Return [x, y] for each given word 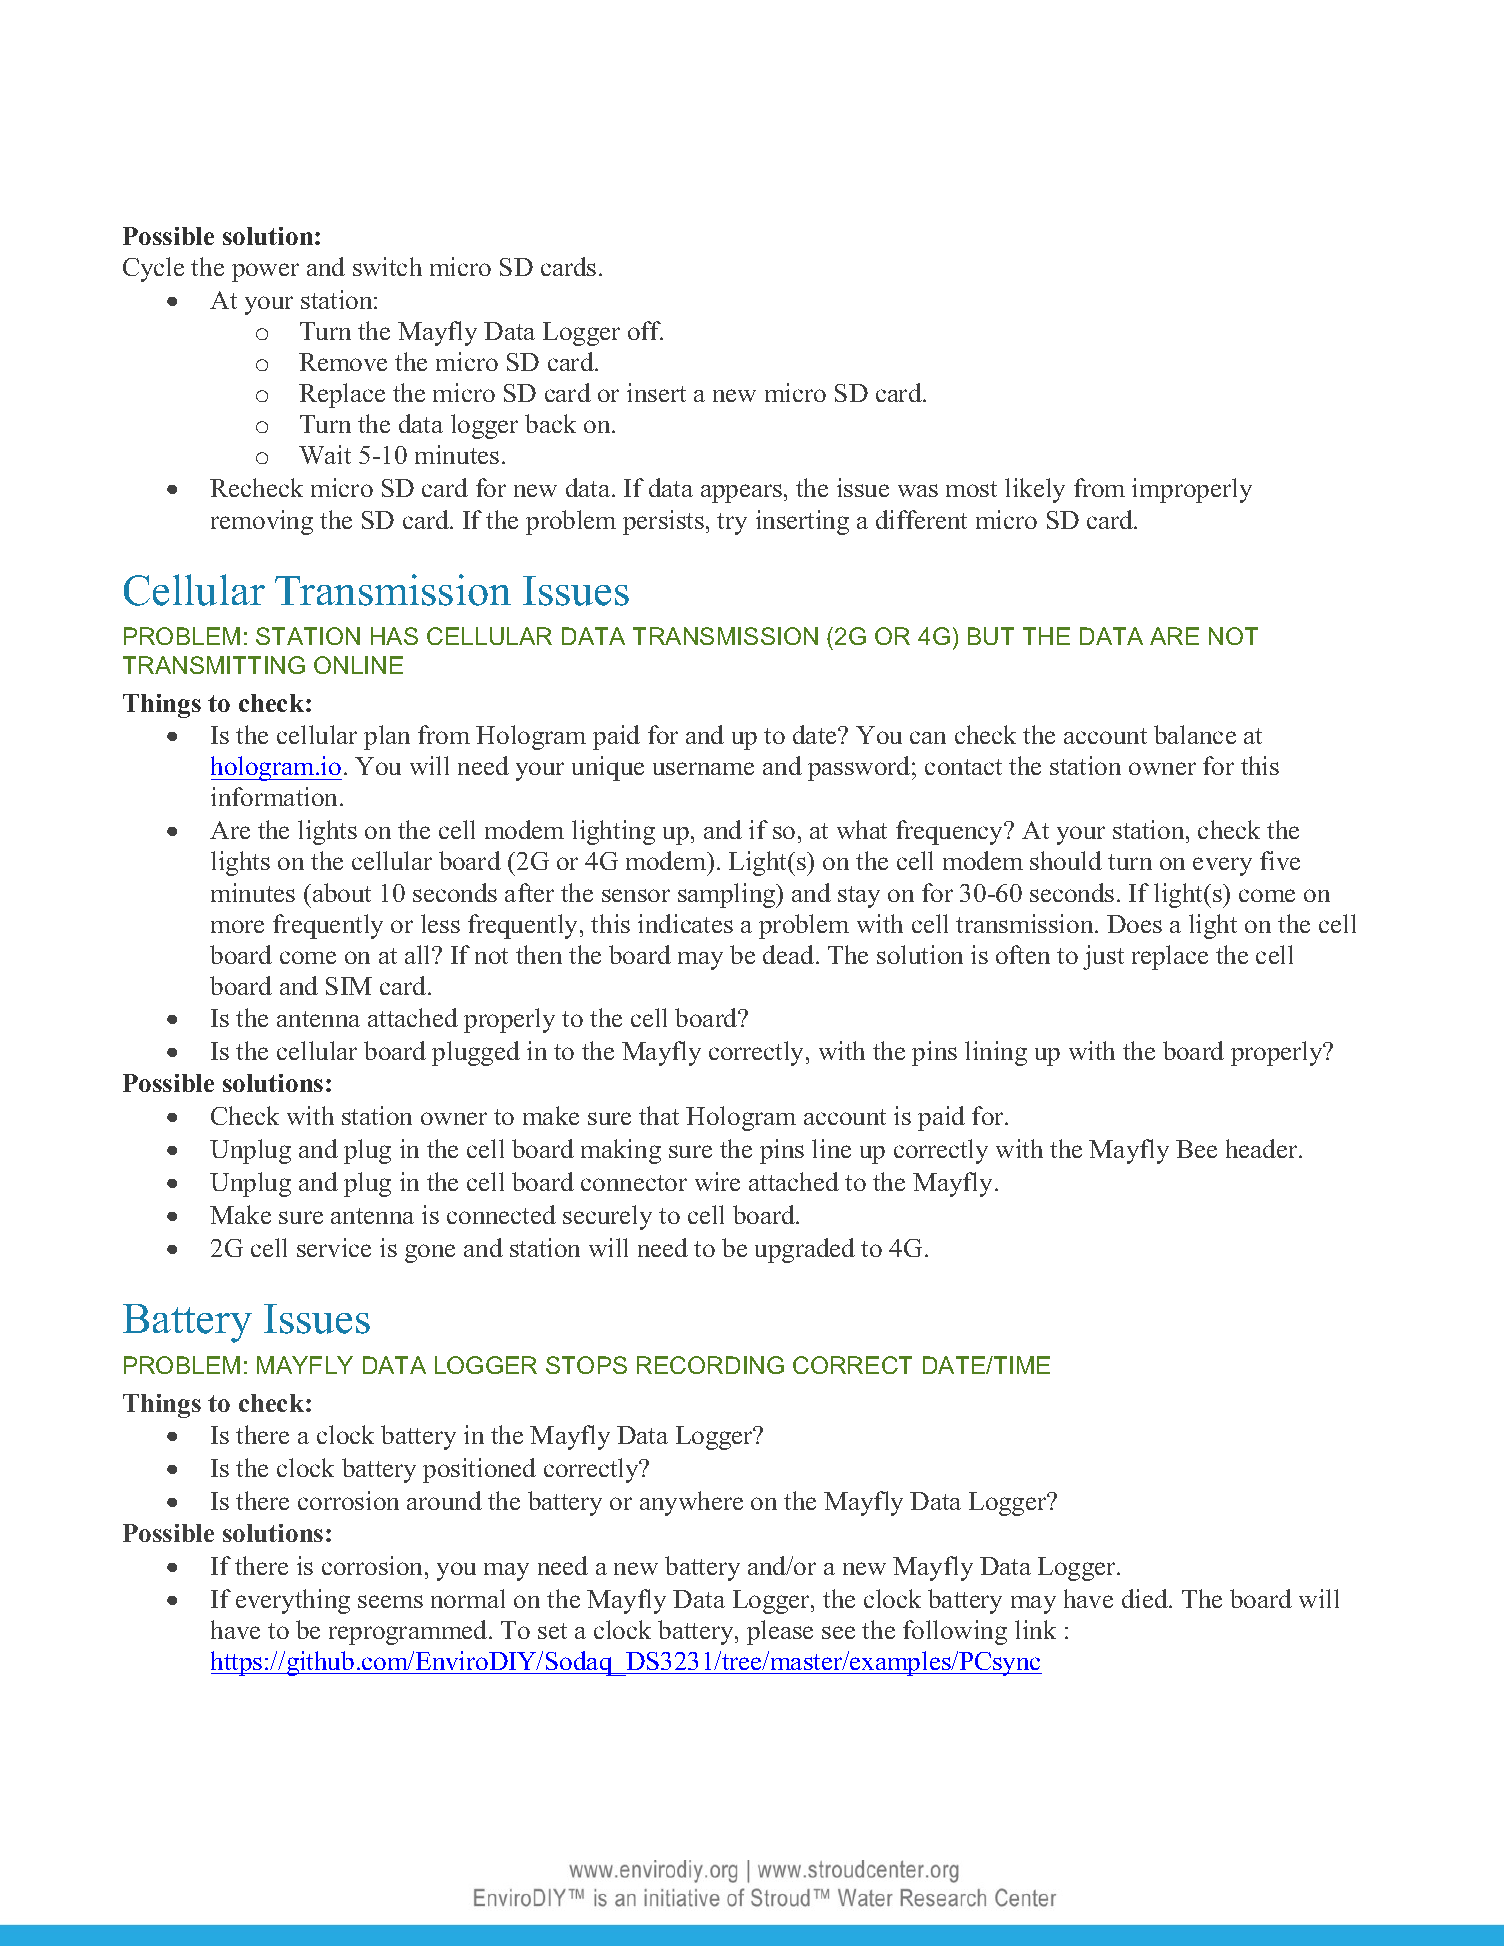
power [265, 272]
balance [1195, 734]
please [780, 1632]
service [334, 1247]
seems [390, 1601]
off [645, 330]
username [703, 768]
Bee [1196, 1149]
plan [387, 737]
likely [1035, 490]
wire [717, 1181]
